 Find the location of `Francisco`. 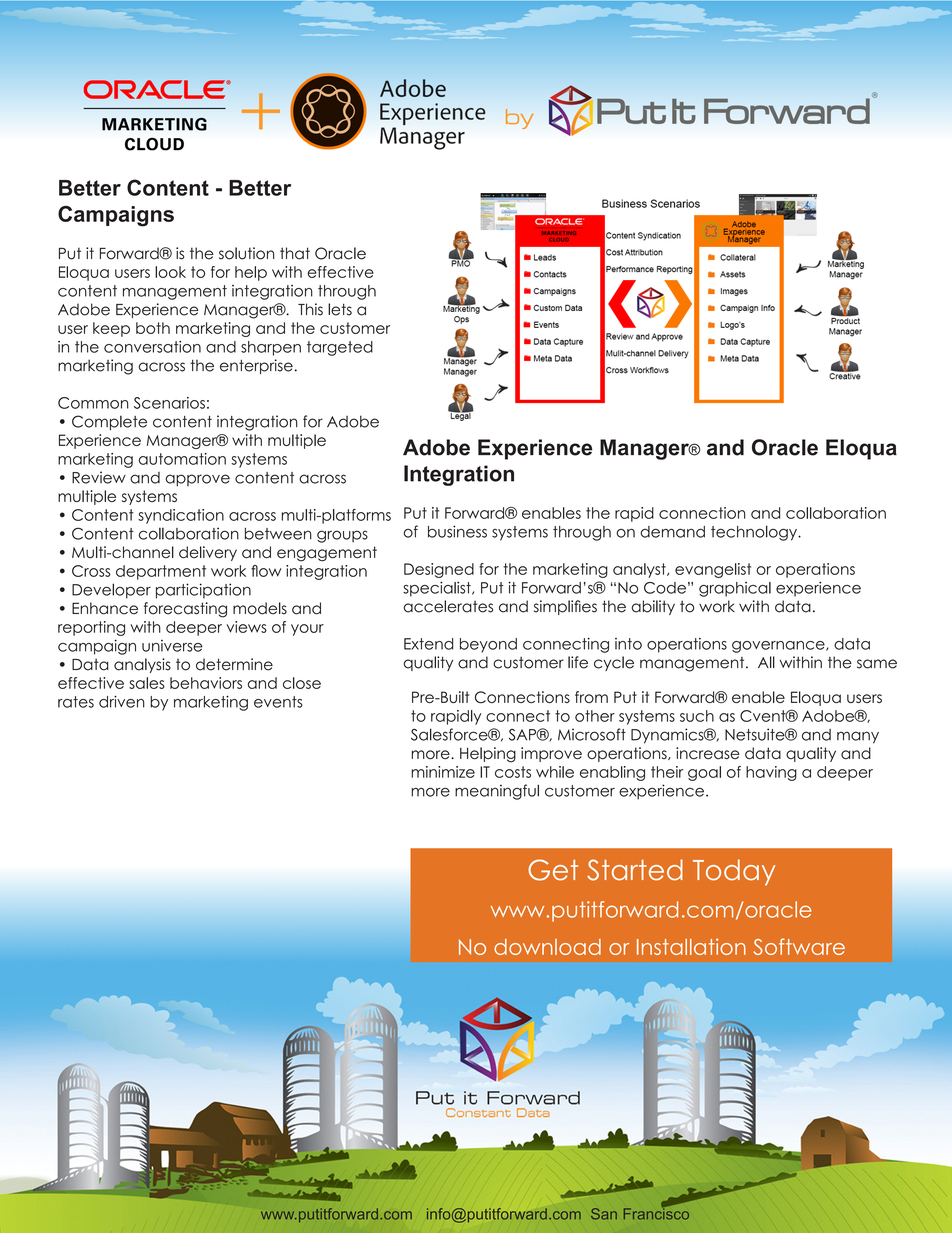

Francisco is located at coordinates (656, 1213).
